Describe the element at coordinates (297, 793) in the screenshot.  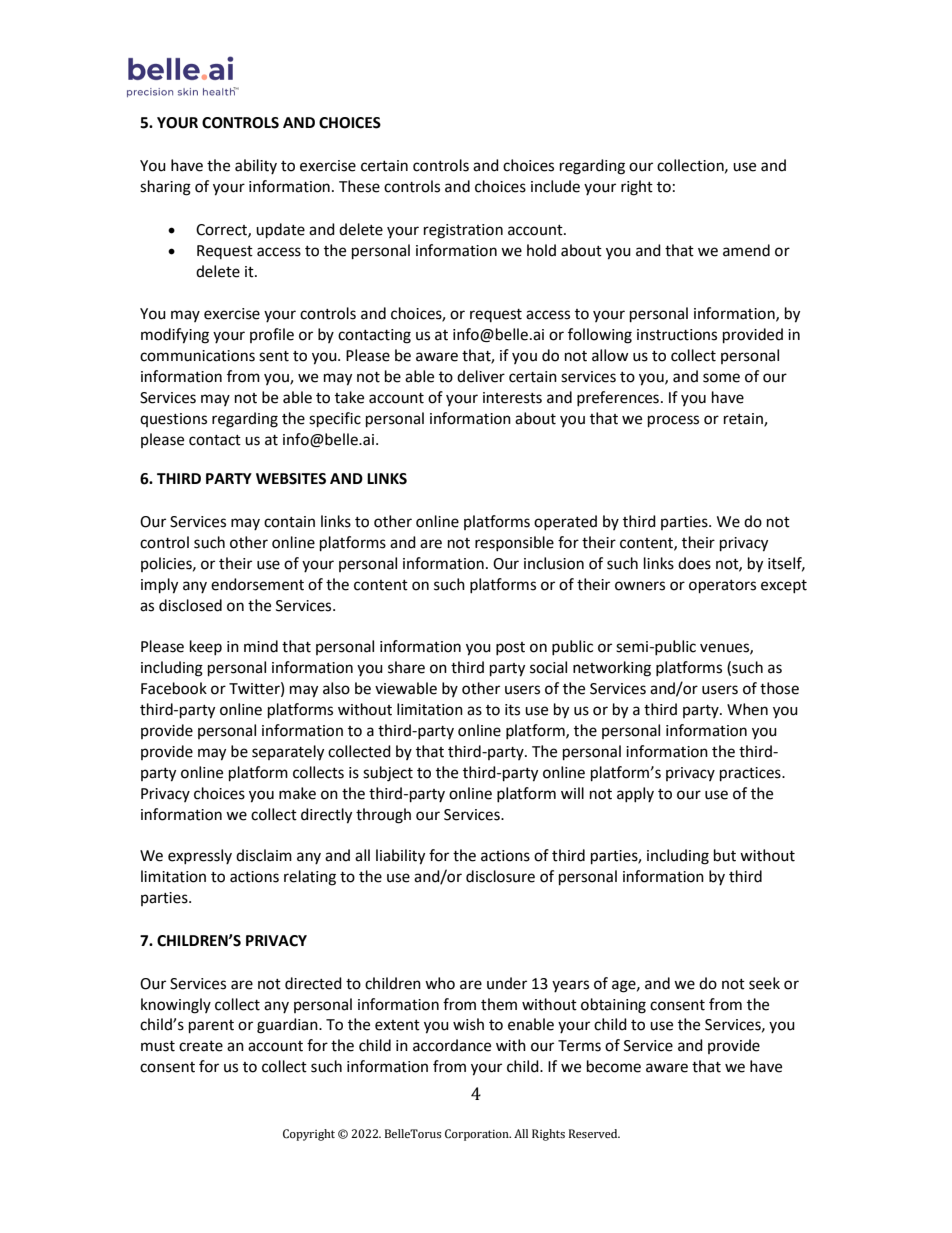
I see `make` at that location.
